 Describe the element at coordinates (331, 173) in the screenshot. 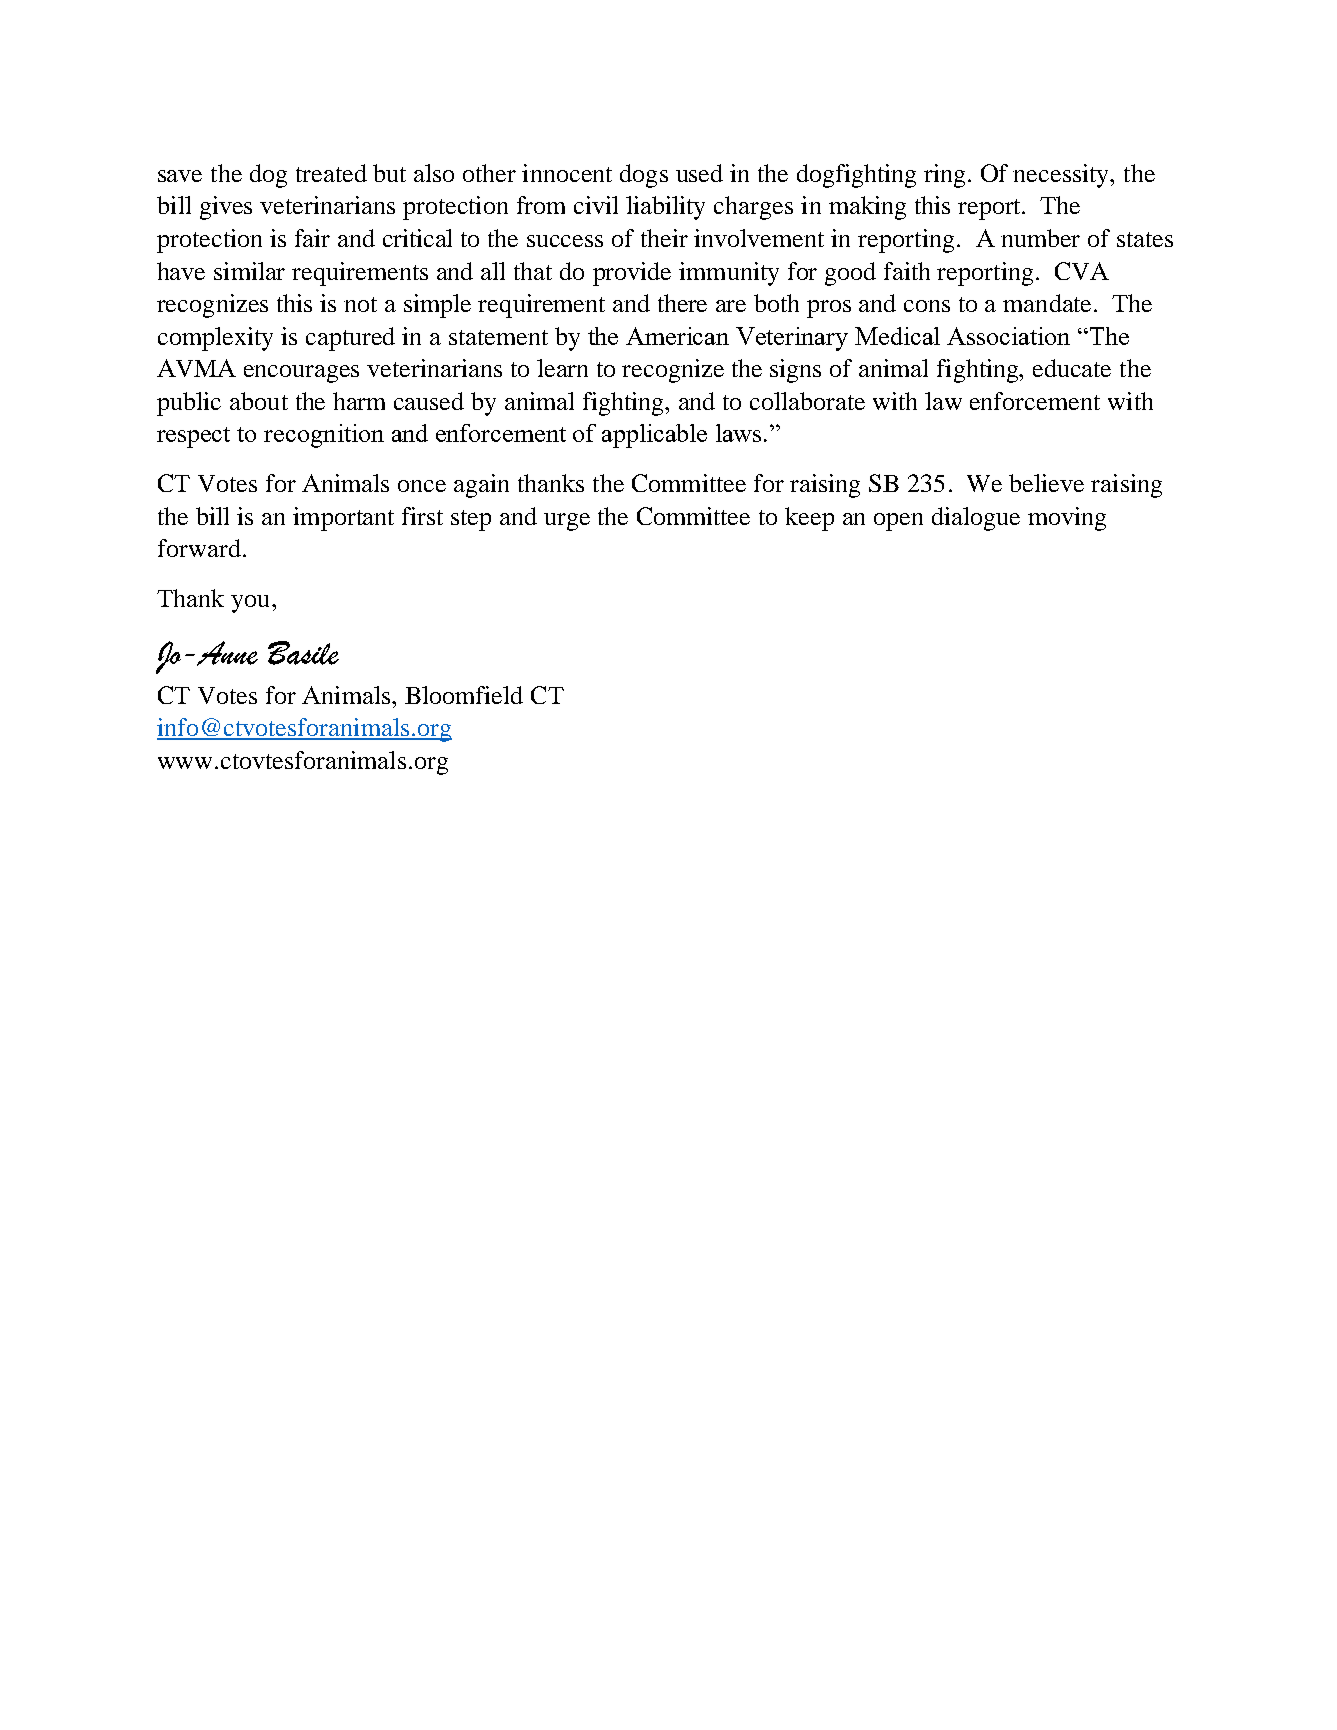

I see `treated` at that location.
